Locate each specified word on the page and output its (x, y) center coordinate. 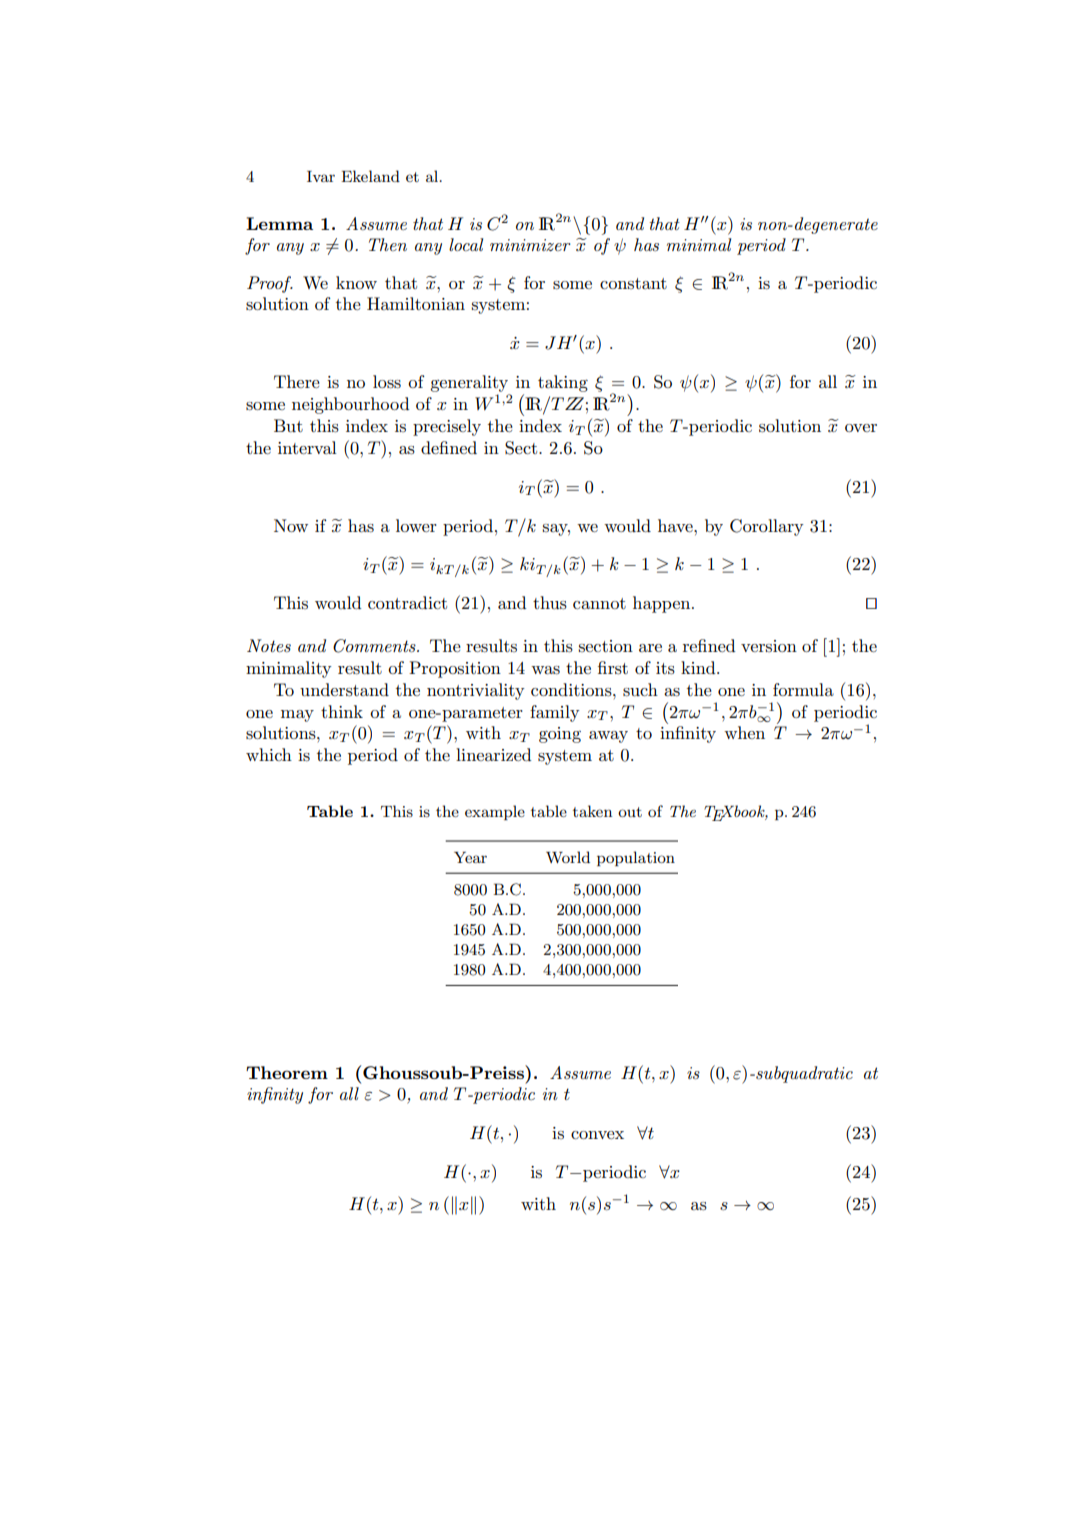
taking (563, 383)
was (545, 670)
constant (633, 283)
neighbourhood (350, 405)
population (636, 858)
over (861, 428)
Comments (375, 646)
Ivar (321, 176)
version (769, 646)
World (568, 857)
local (466, 244)
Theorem (287, 1072)
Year (470, 857)
